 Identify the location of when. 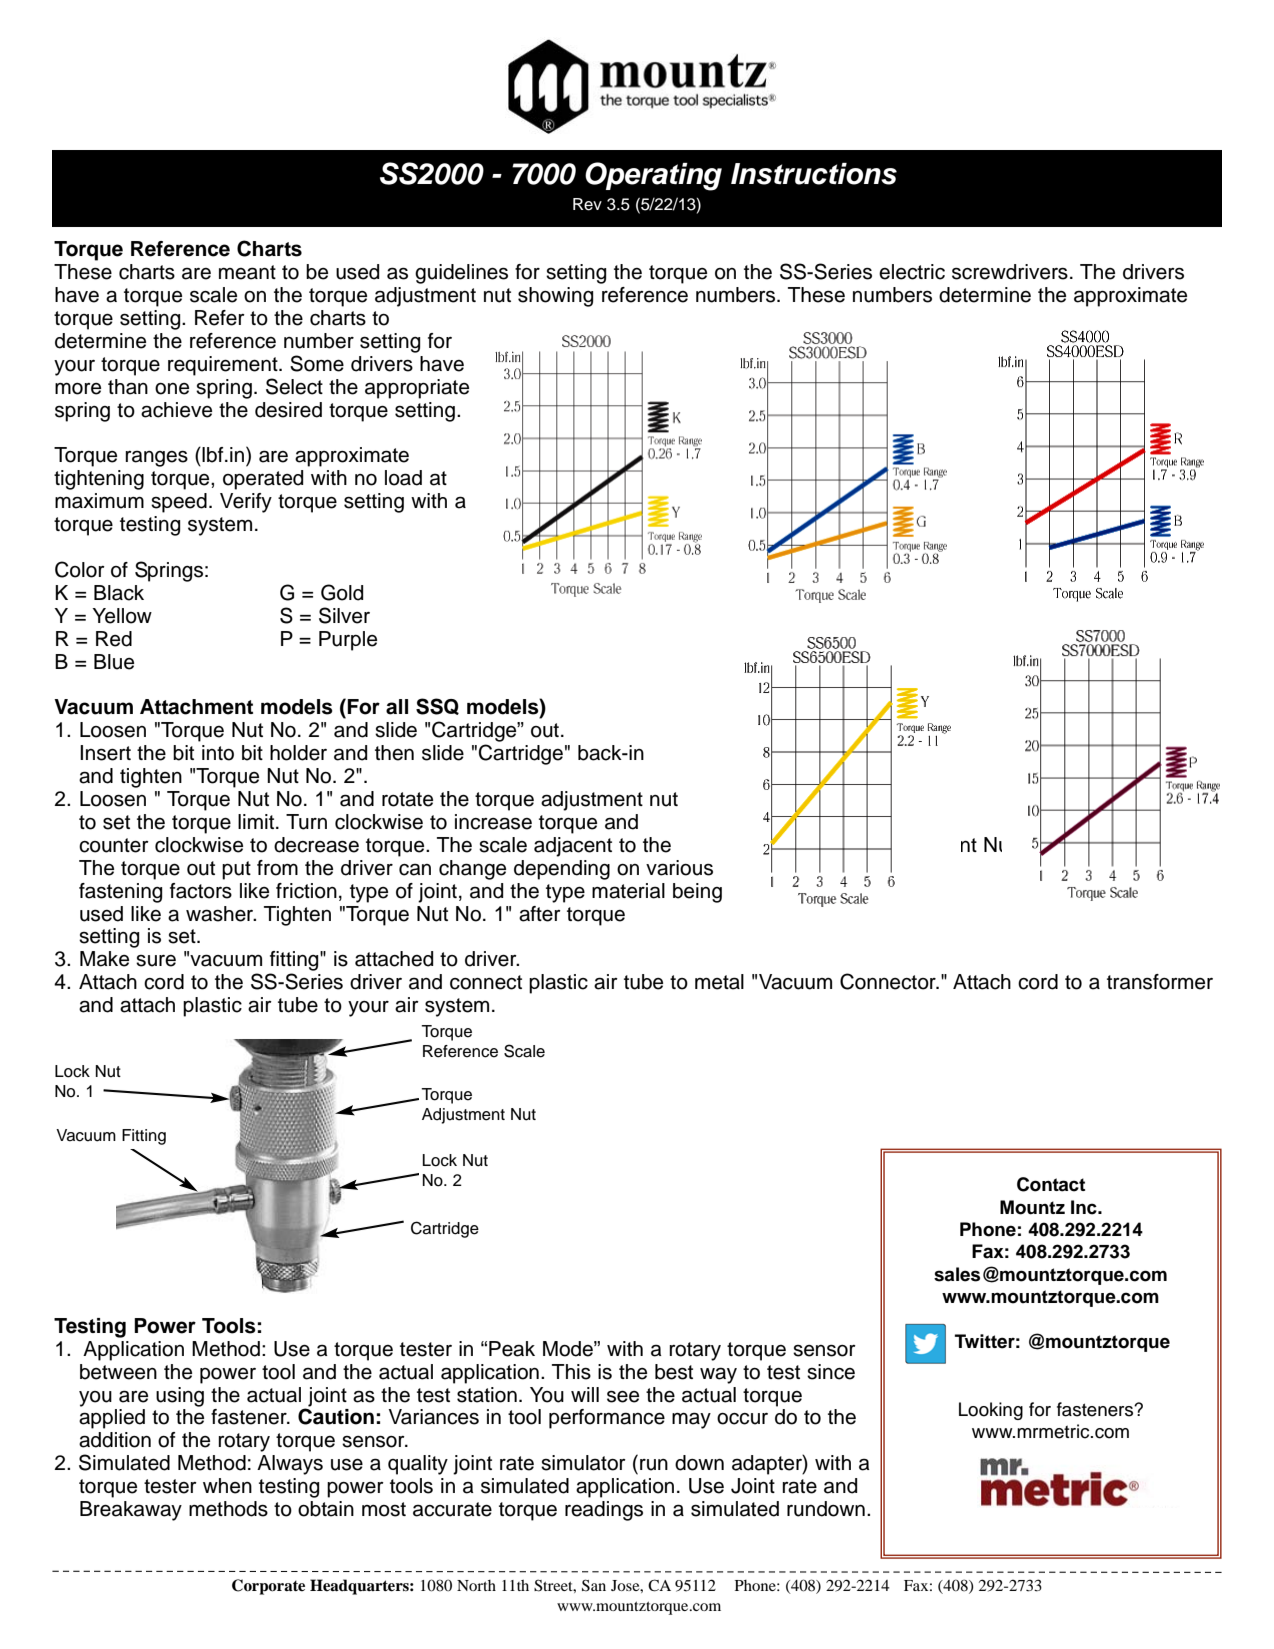
(227, 1486).
